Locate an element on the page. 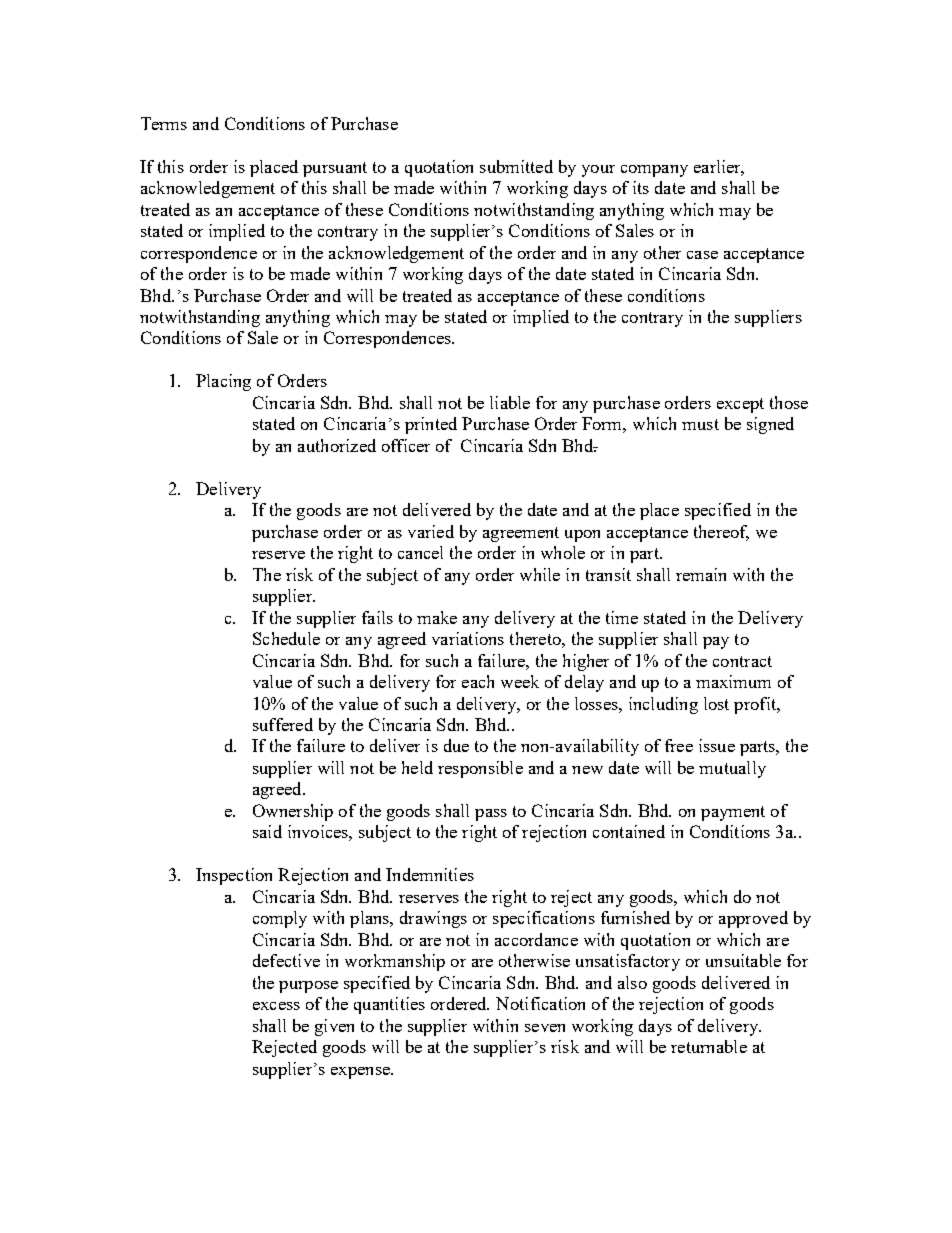 This image has width=952, height=1233. liable is located at coordinates (510, 402).
